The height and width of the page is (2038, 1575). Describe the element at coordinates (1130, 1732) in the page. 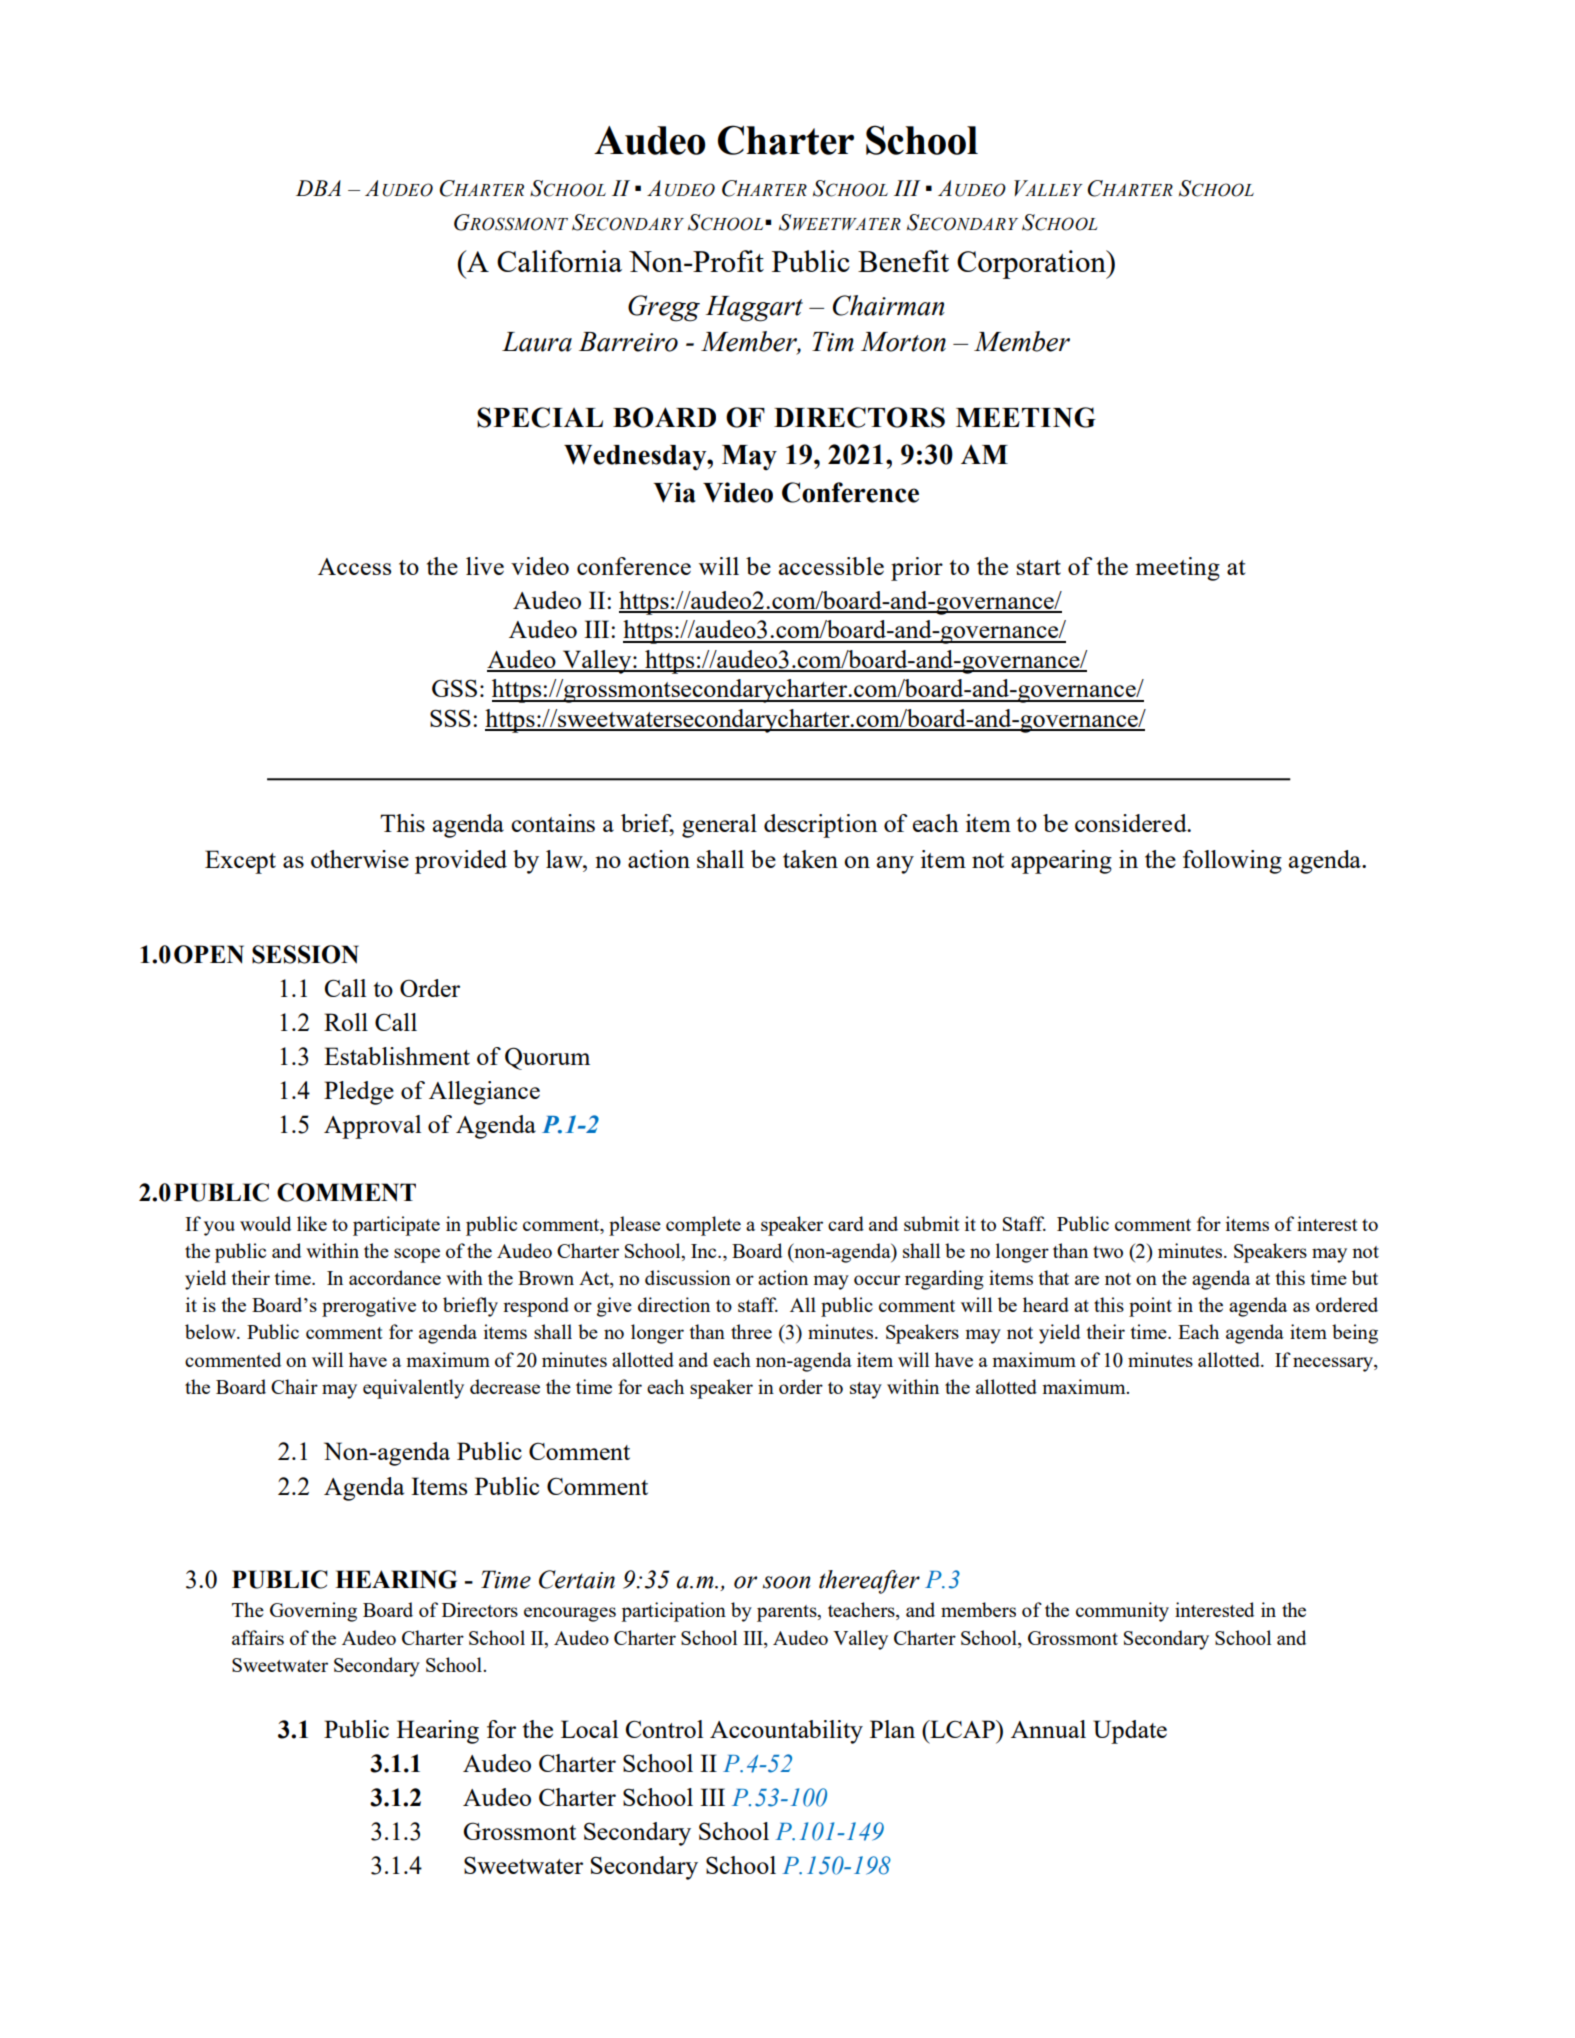

I see `Update` at that location.
